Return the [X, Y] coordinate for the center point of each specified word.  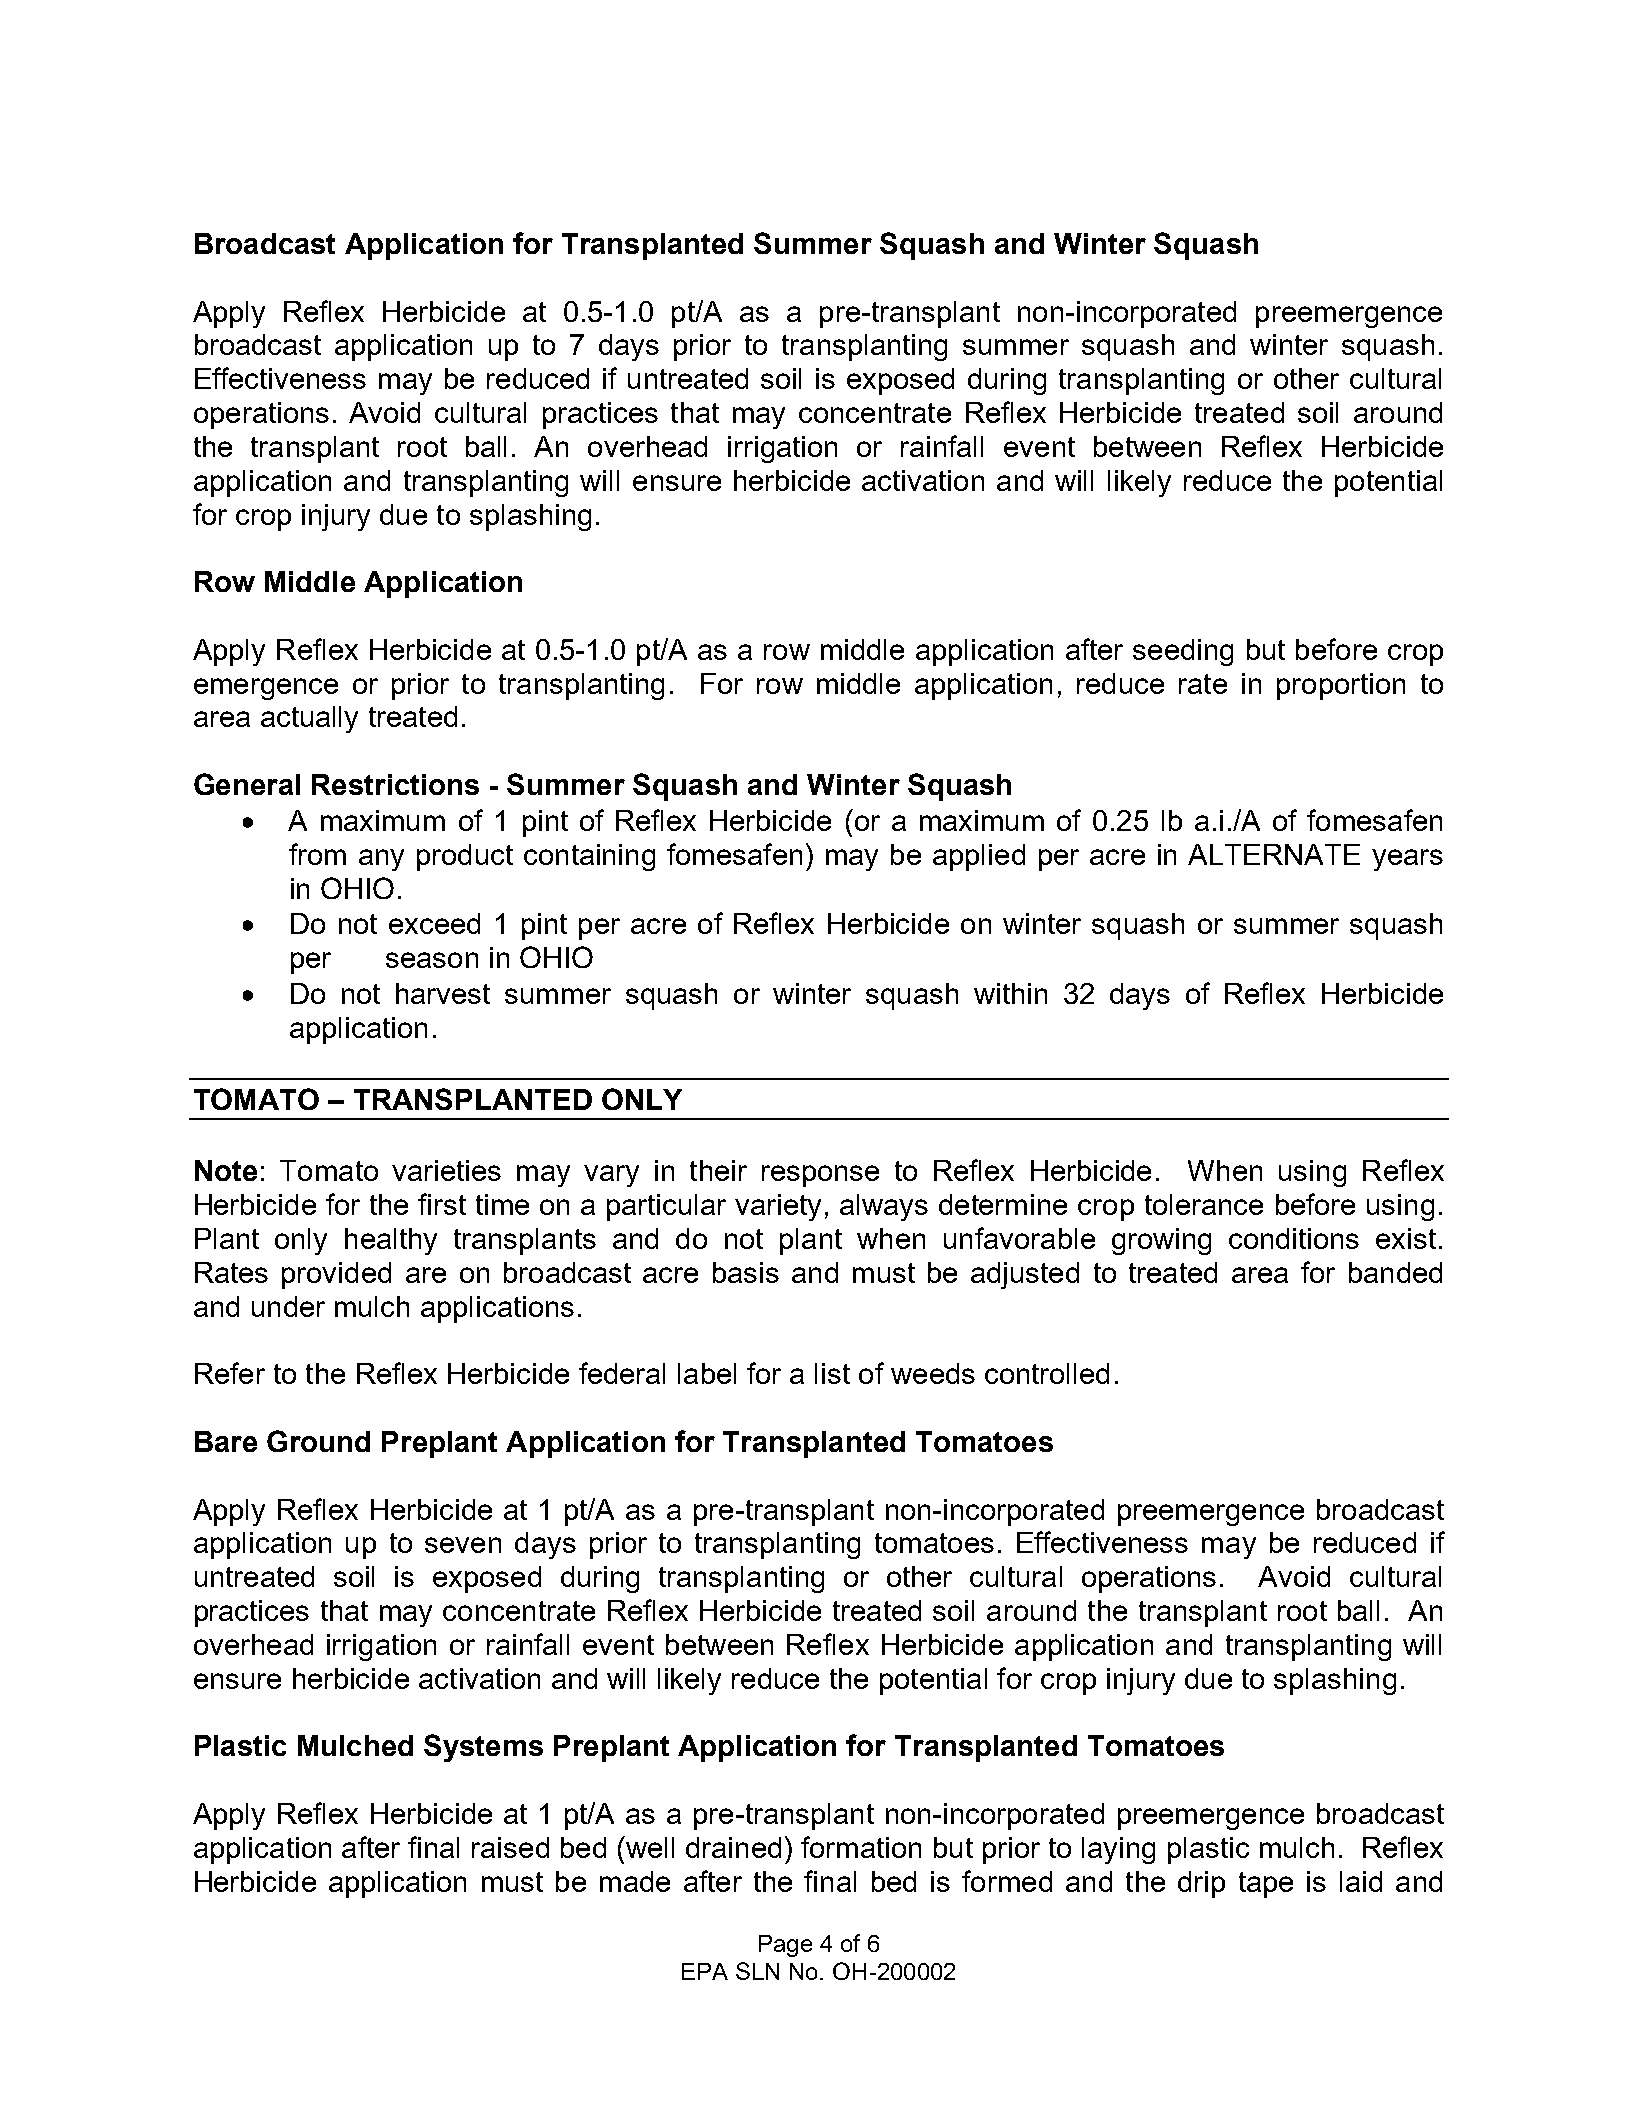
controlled [1047, 1373]
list [832, 1373]
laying [1118, 1850]
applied [979, 857]
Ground [318, 1441]
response [820, 1176]
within [1010, 993]
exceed [434, 923]
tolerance [1204, 1204]
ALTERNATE [1274, 854]
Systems [483, 1748]
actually [309, 719]
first [442, 1204]
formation [861, 1847]
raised [510, 1847]
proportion [1341, 686]
